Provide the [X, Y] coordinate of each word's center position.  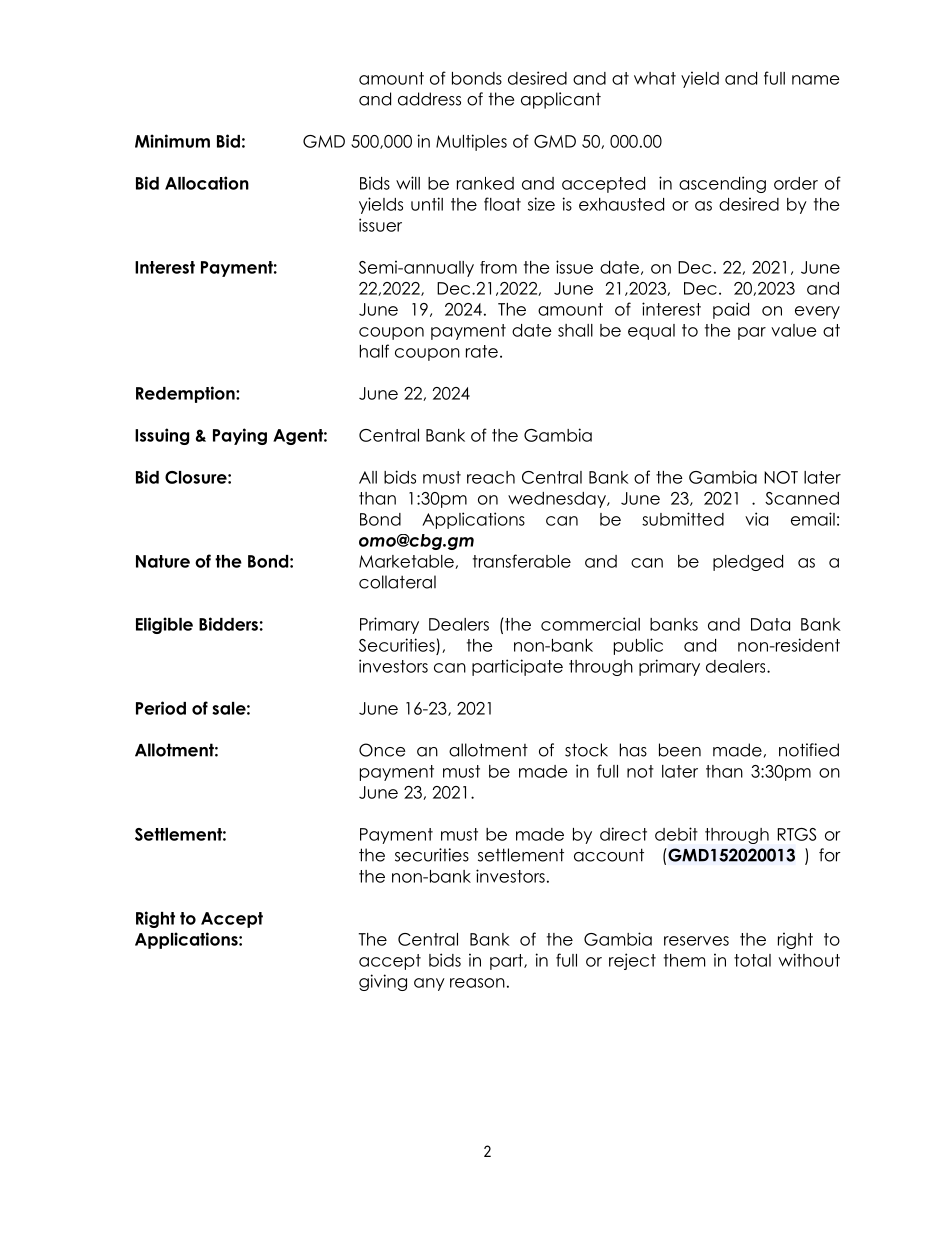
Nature [163, 561]
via [756, 519]
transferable [522, 561]
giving [383, 982]
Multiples [471, 142]
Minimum [172, 141]
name [816, 80]
